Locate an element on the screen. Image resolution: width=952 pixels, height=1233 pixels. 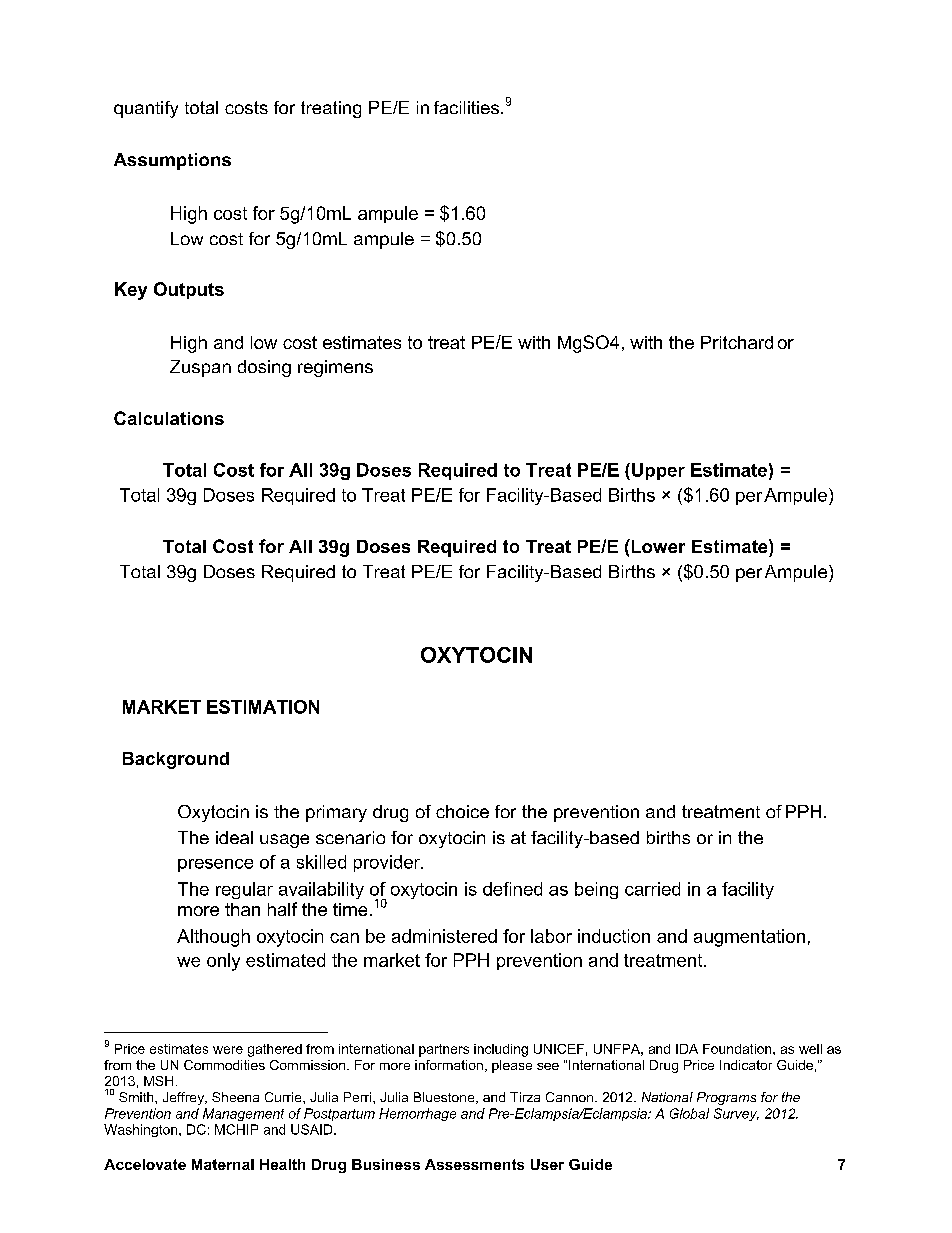
ideal is located at coordinates (234, 837).
